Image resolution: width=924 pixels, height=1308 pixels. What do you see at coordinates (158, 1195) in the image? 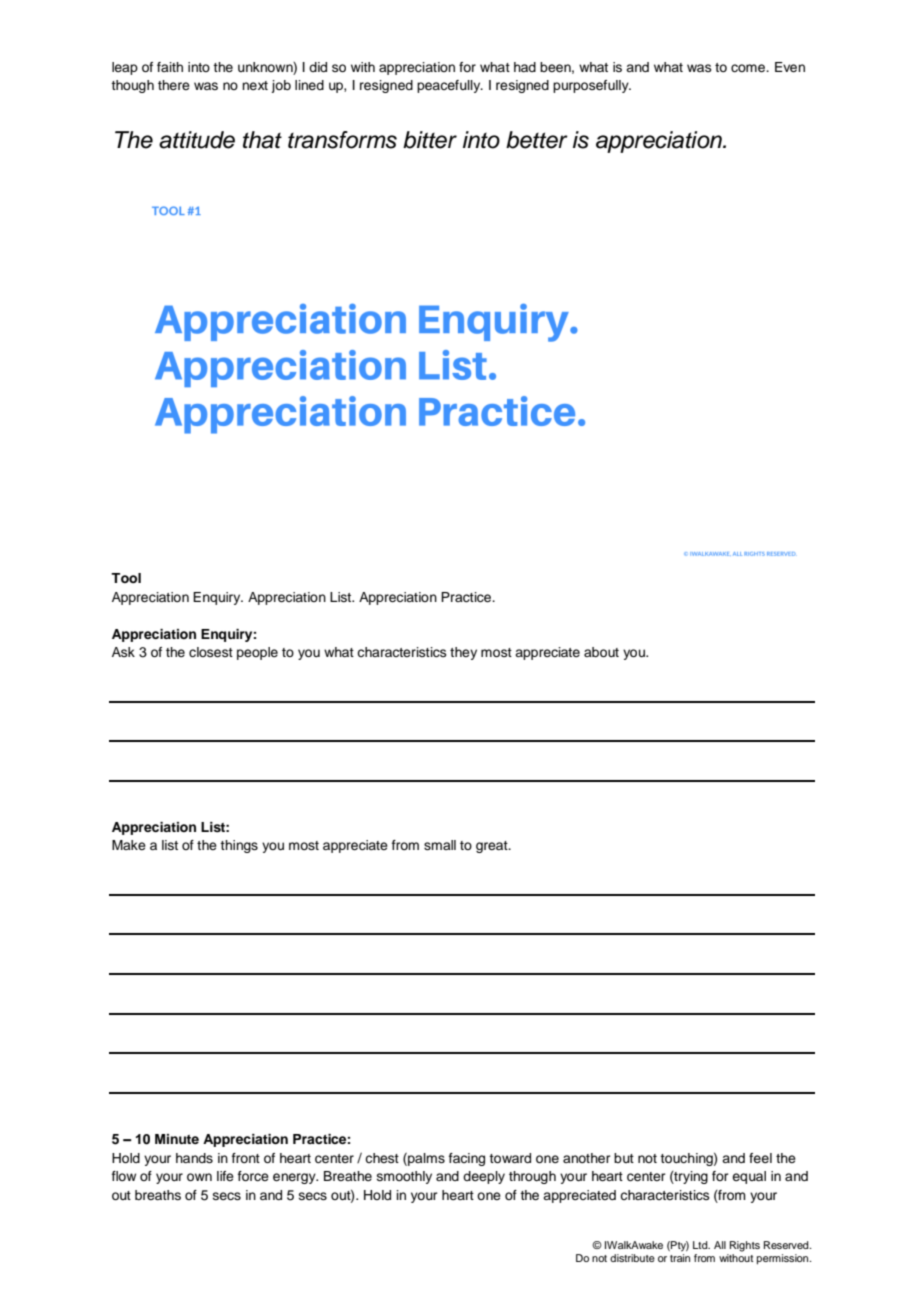
I see `breaths` at bounding box center [158, 1195].
